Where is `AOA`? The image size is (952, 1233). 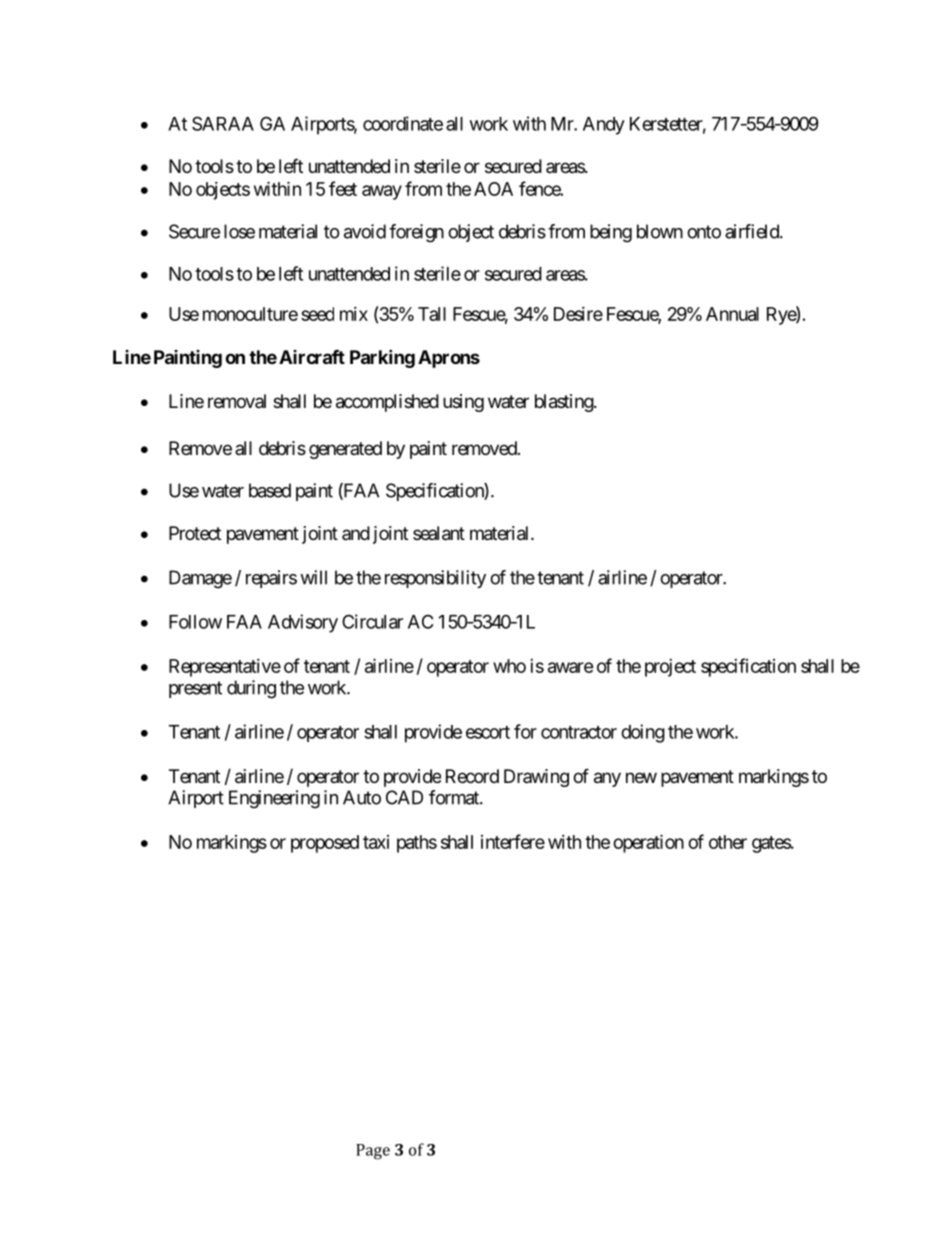 AOA is located at coordinates (493, 189).
